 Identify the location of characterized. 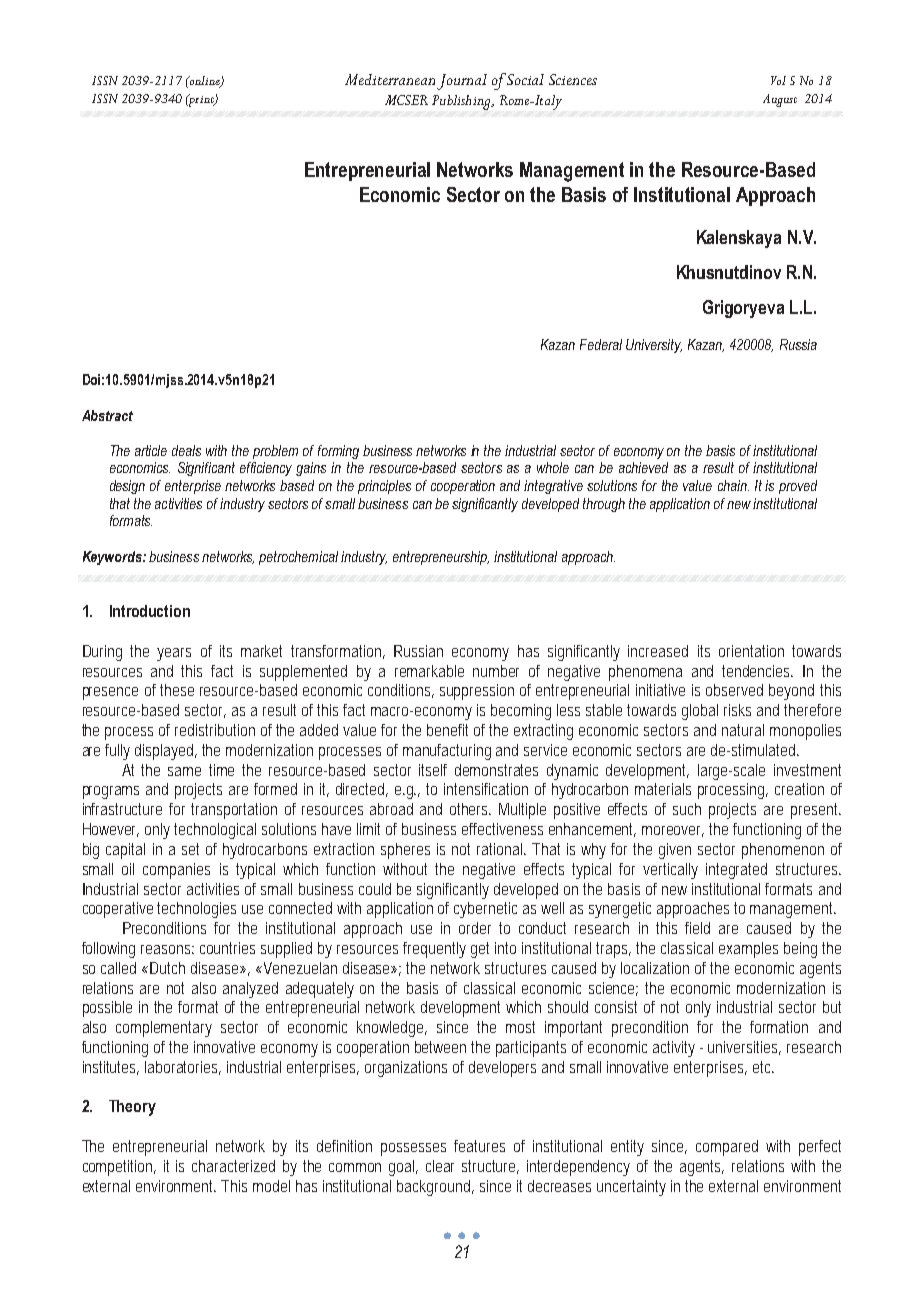
(233, 1166).
